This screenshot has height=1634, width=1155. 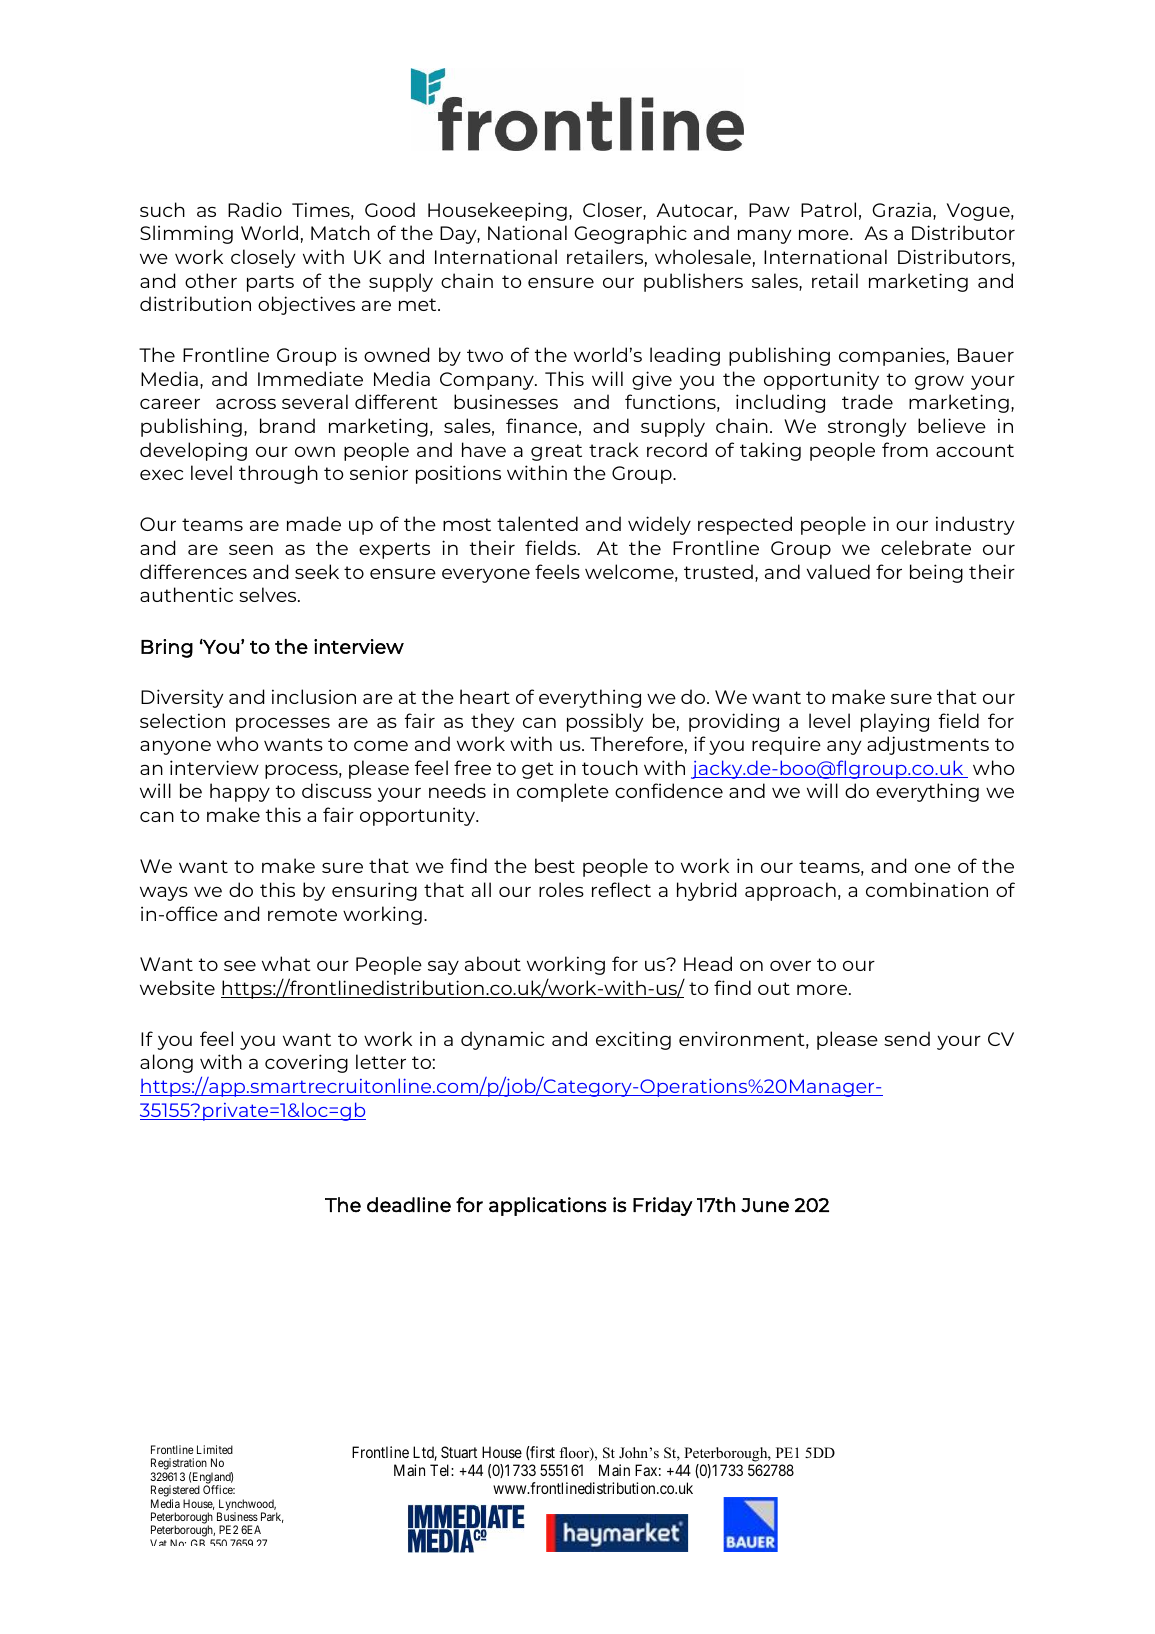 What do you see at coordinates (927, 889) in the screenshot?
I see `combination` at bounding box center [927, 889].
